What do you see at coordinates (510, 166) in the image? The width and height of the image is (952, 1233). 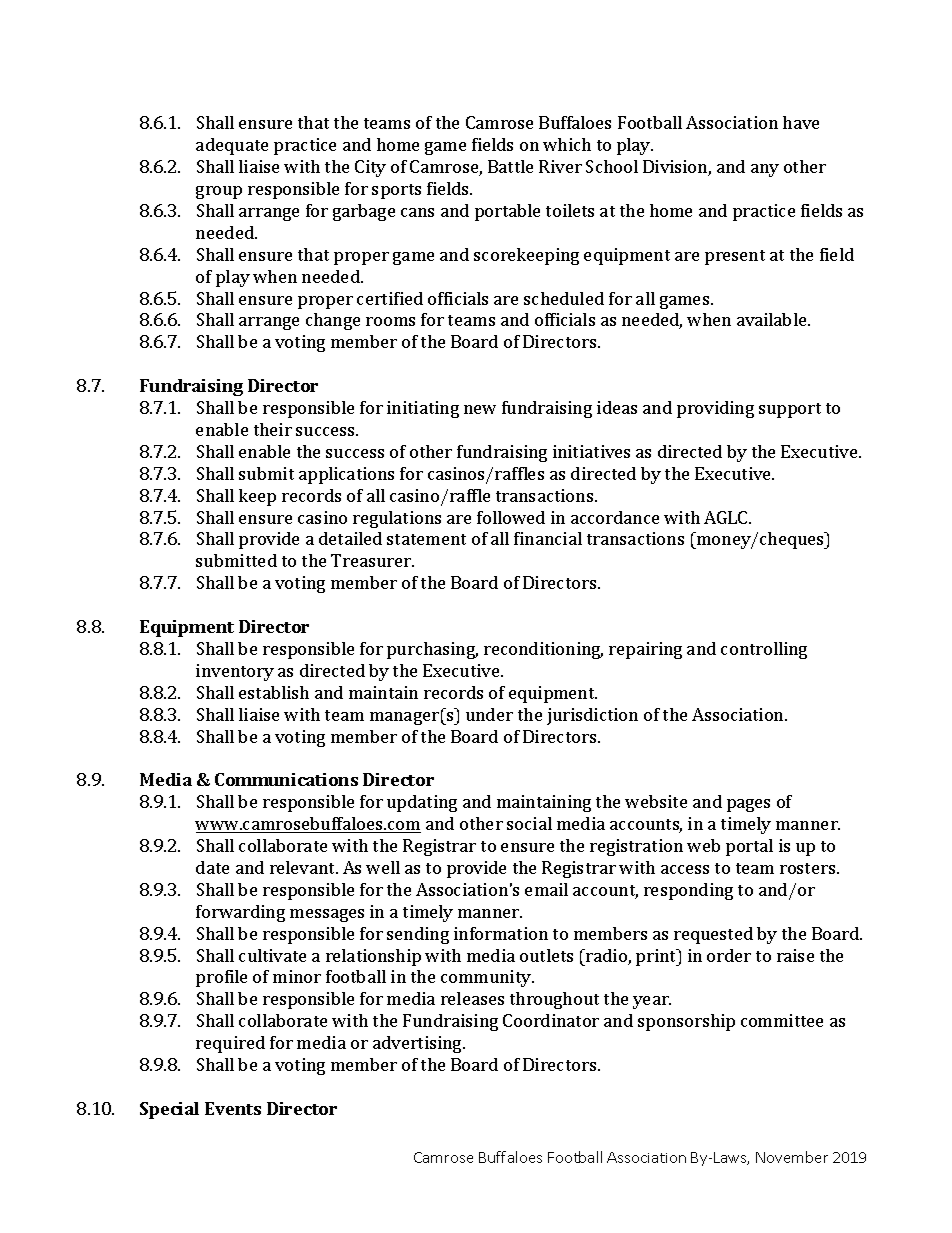 I see `Battle` at bounding box center [510, 166].
